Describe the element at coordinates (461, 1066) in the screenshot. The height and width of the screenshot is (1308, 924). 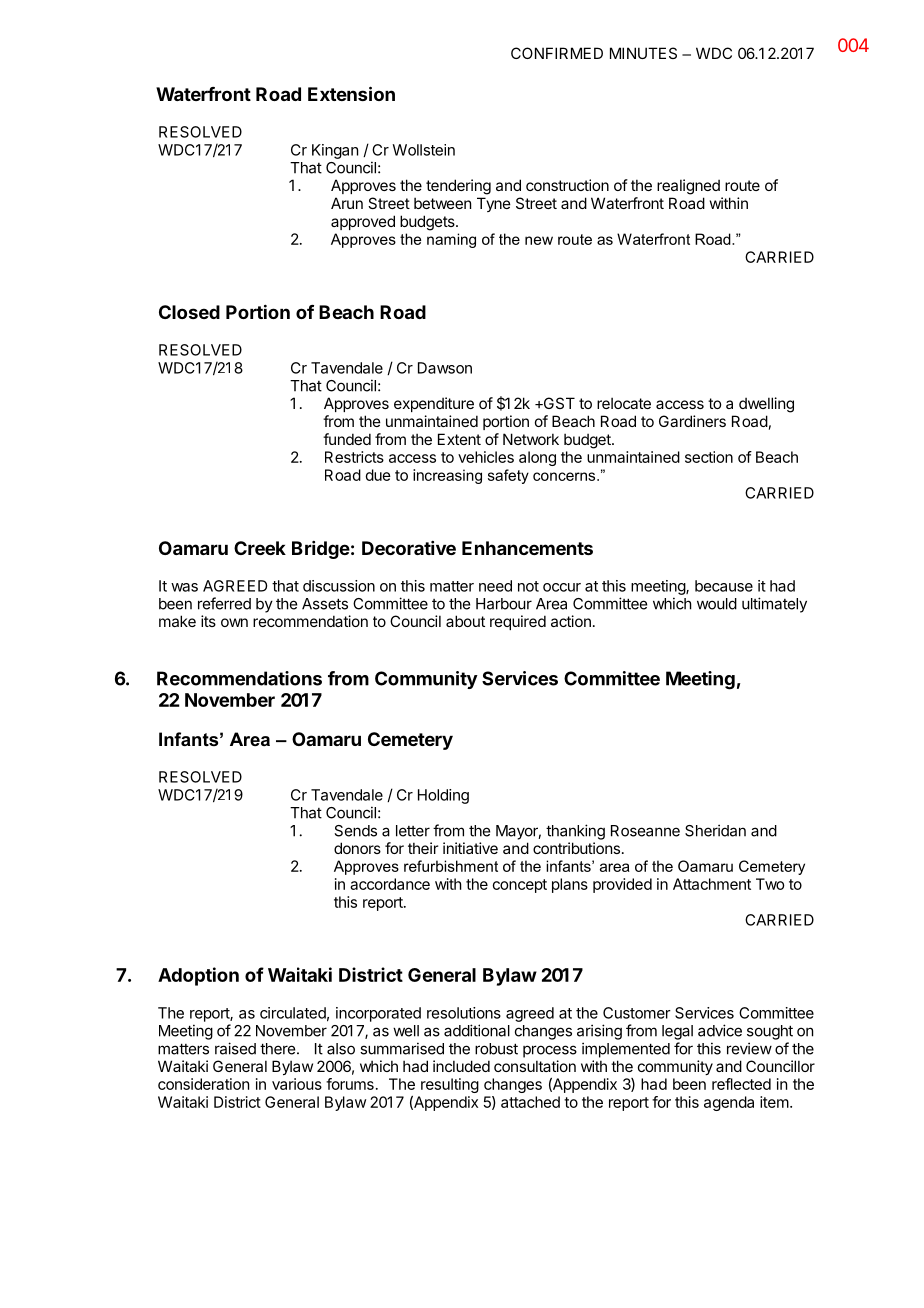
I see `included` at that location.
